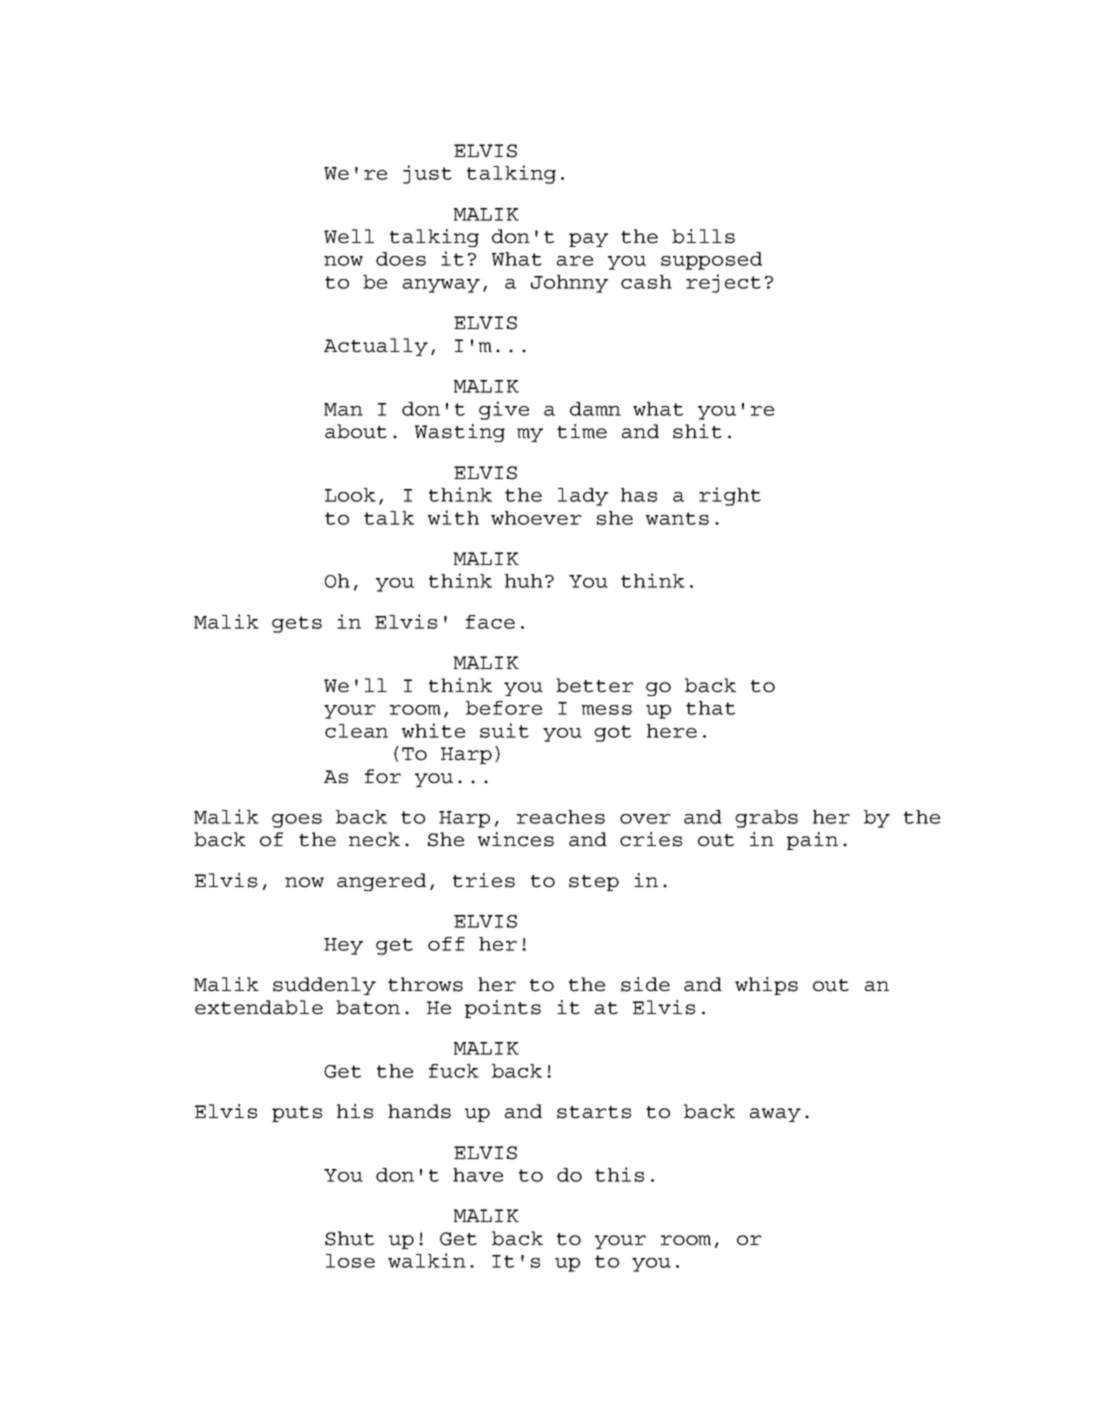 This document has height=1426, width=1102. What do you see at coordinates (588, 240) in the document?
I see `pay` at bounding box center [588, 240].
